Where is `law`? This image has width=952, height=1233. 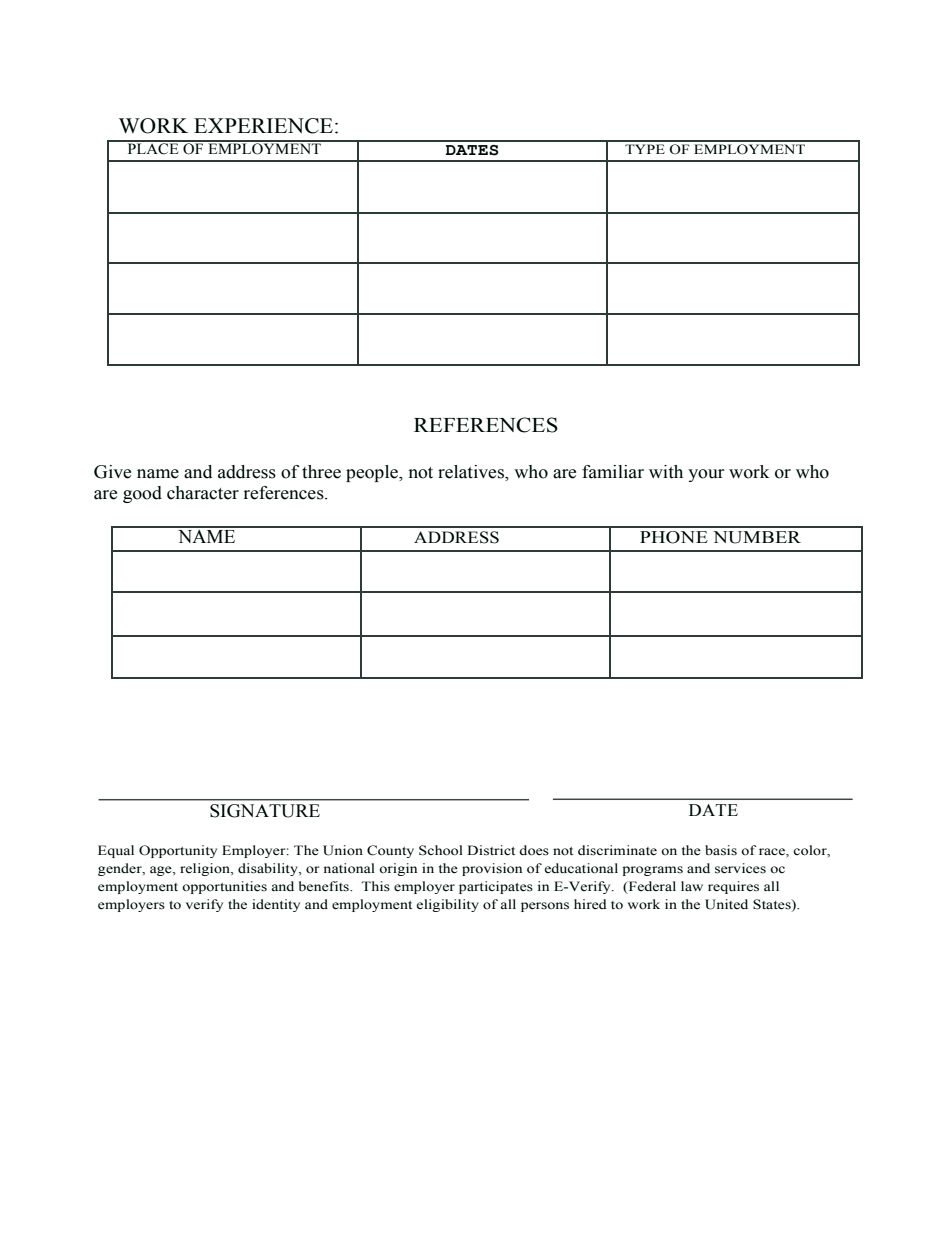
law is located at coordinates (692, 886).
